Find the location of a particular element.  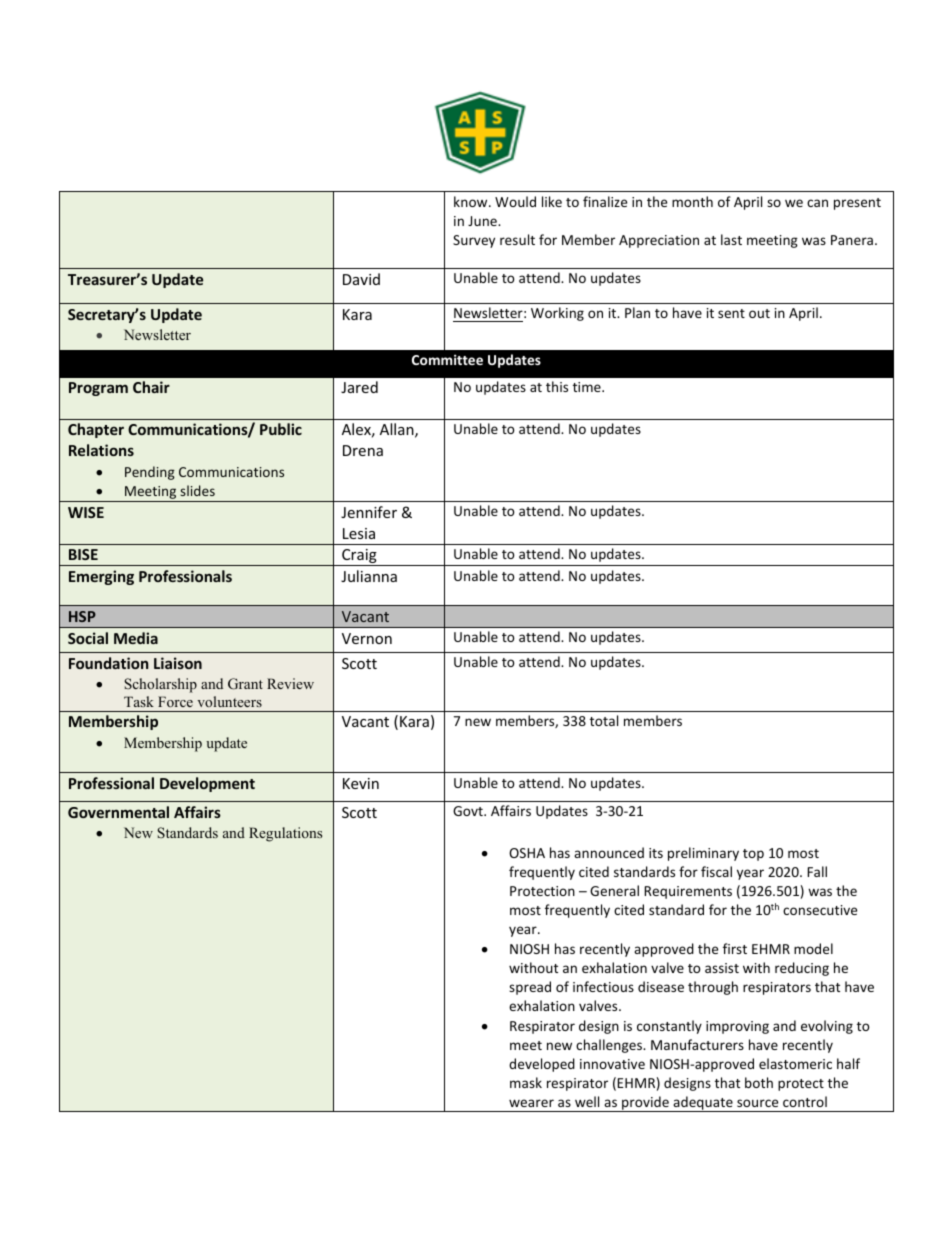

both is located at coordinates (759, 1082).
